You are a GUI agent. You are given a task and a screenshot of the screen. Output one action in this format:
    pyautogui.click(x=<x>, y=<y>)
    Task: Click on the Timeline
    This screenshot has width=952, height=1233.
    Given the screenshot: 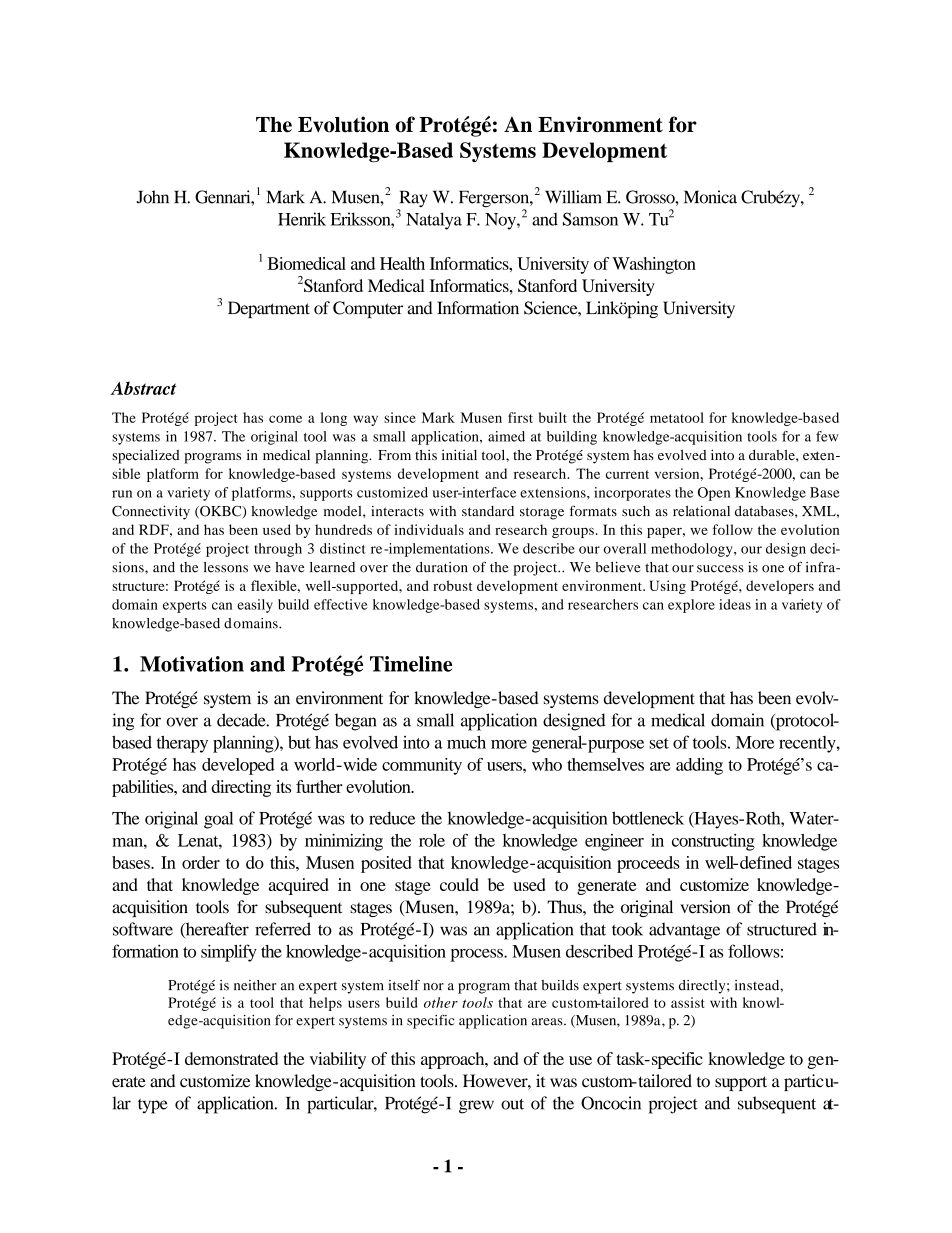 What is the action you would take?
    pyautogui.click(x=411, y=664)
